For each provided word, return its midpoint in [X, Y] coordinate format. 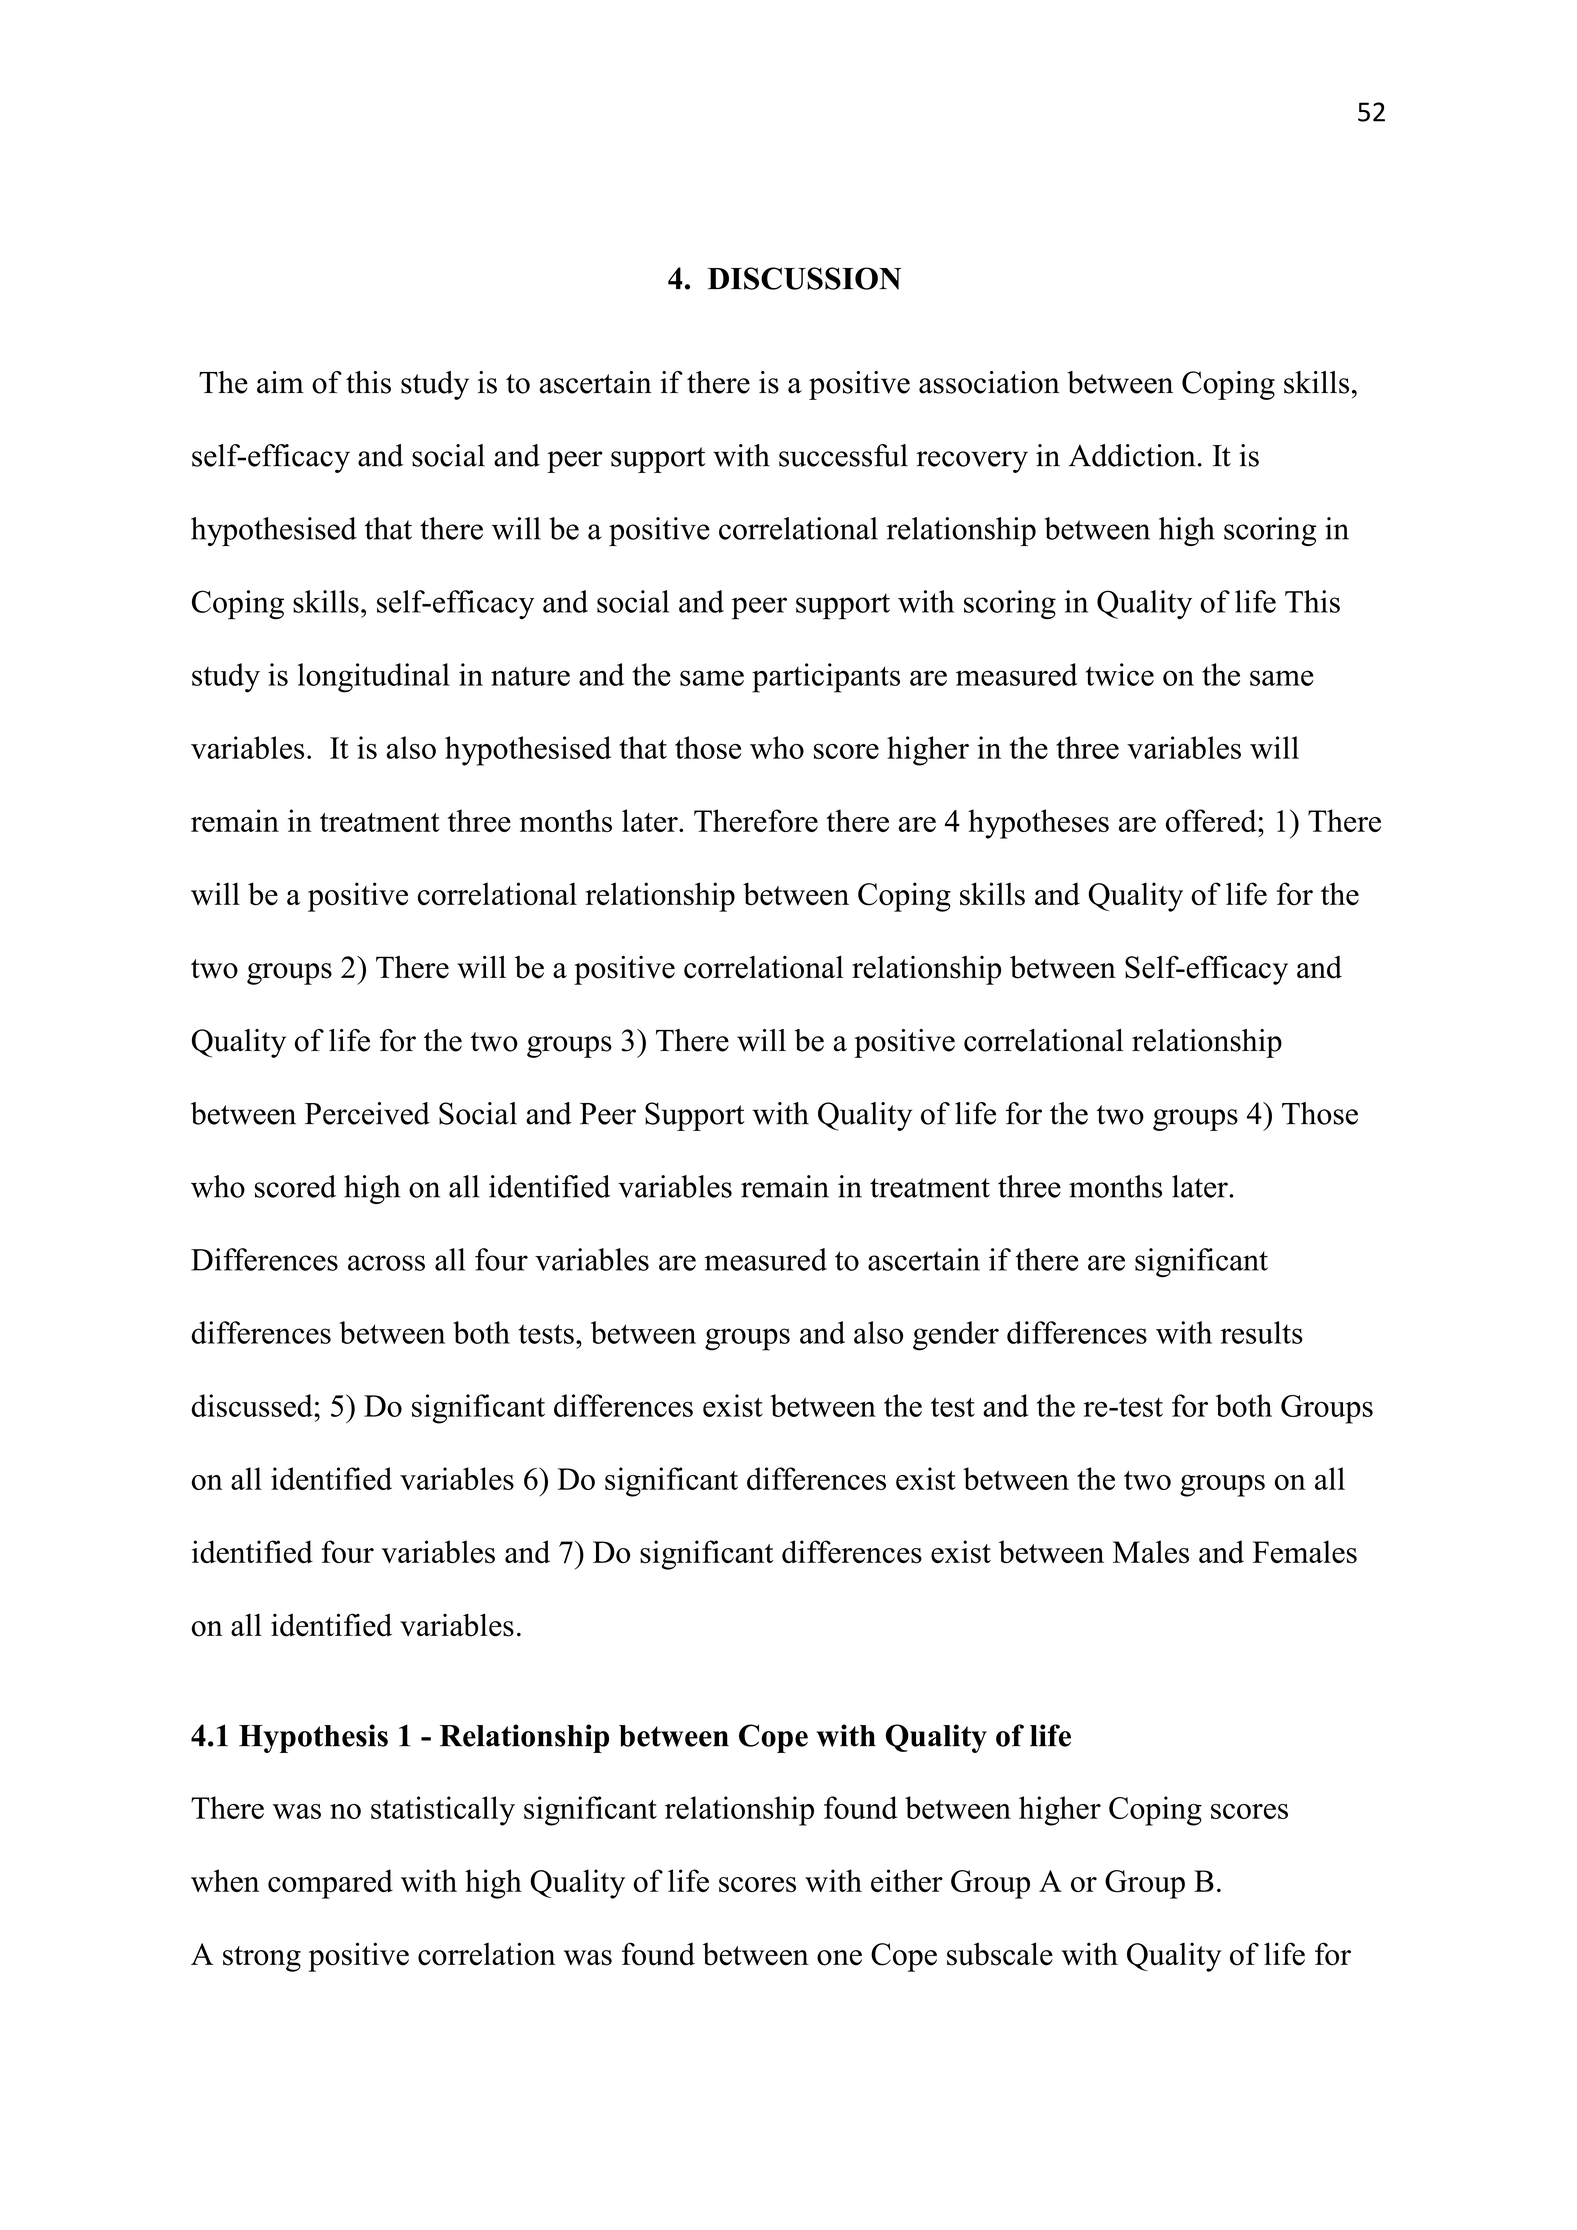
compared [330, 1884]
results [1261, 1332]
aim [280, 382]
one [839, 1958]
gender [956, 1336]
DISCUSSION [804, 278]
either [907, 1880]
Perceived [367, 1113]
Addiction [1132, 455]
